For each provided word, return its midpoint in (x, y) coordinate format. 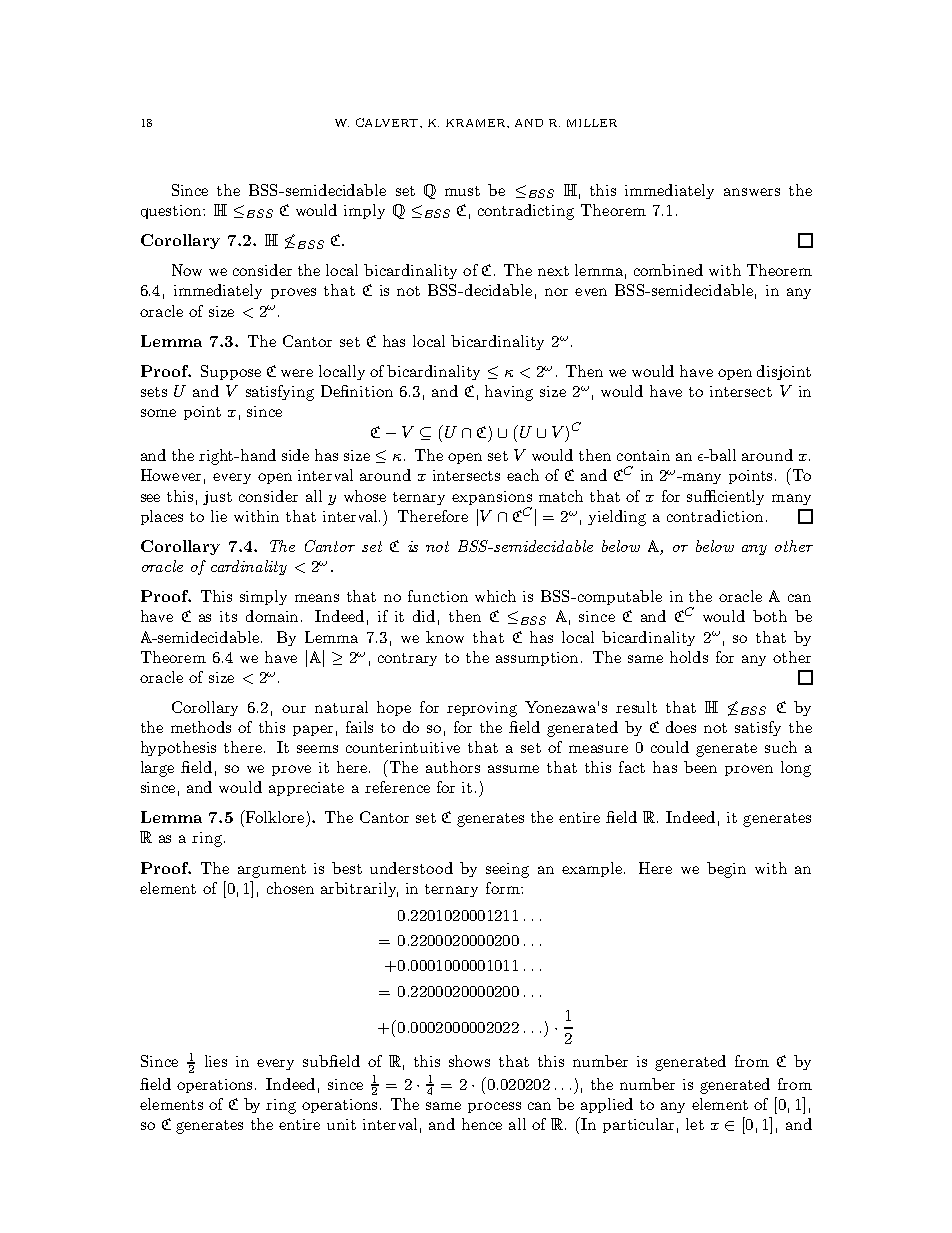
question (172, 212)
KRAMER (477, 123)
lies (216, 1061)
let (695, 1124)
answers (752, 192)
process (494, 1107)
